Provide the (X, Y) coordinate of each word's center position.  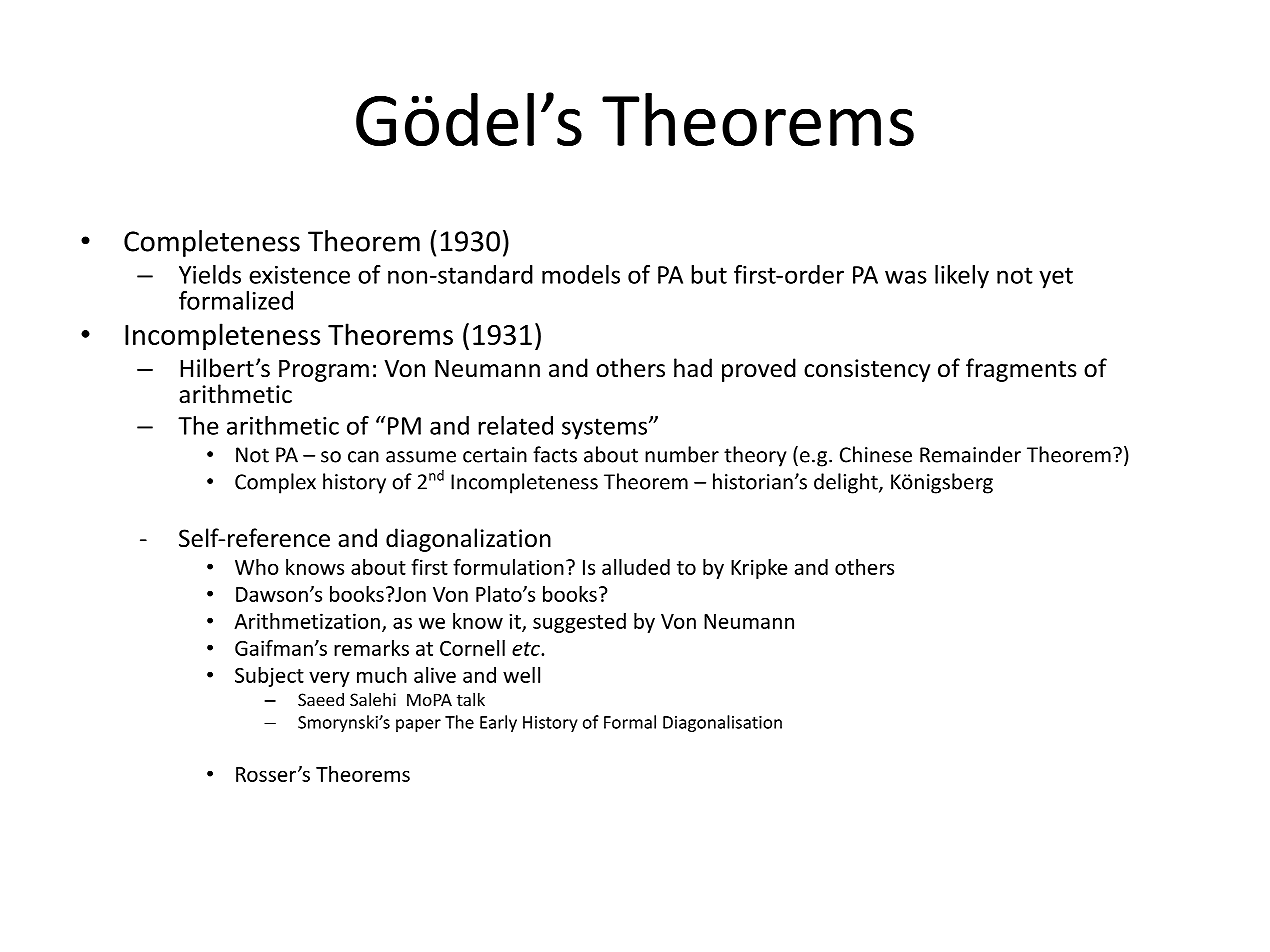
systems (606, 429)
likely (962, 277)
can (363, 457)
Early (498, 723)
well (521, 675)
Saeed (321, 699)
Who (257, 567)
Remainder (970, 454)
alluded (636, 567)
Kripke (759, 569)
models (581, 274)
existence (299, 275)
